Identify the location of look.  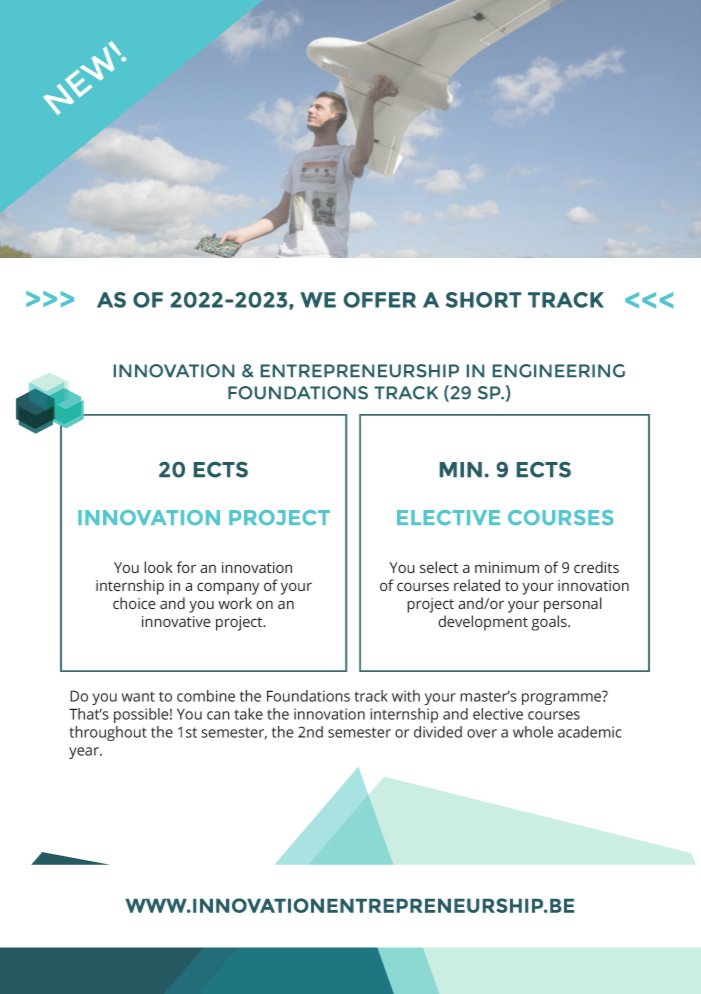
(158, 567).
